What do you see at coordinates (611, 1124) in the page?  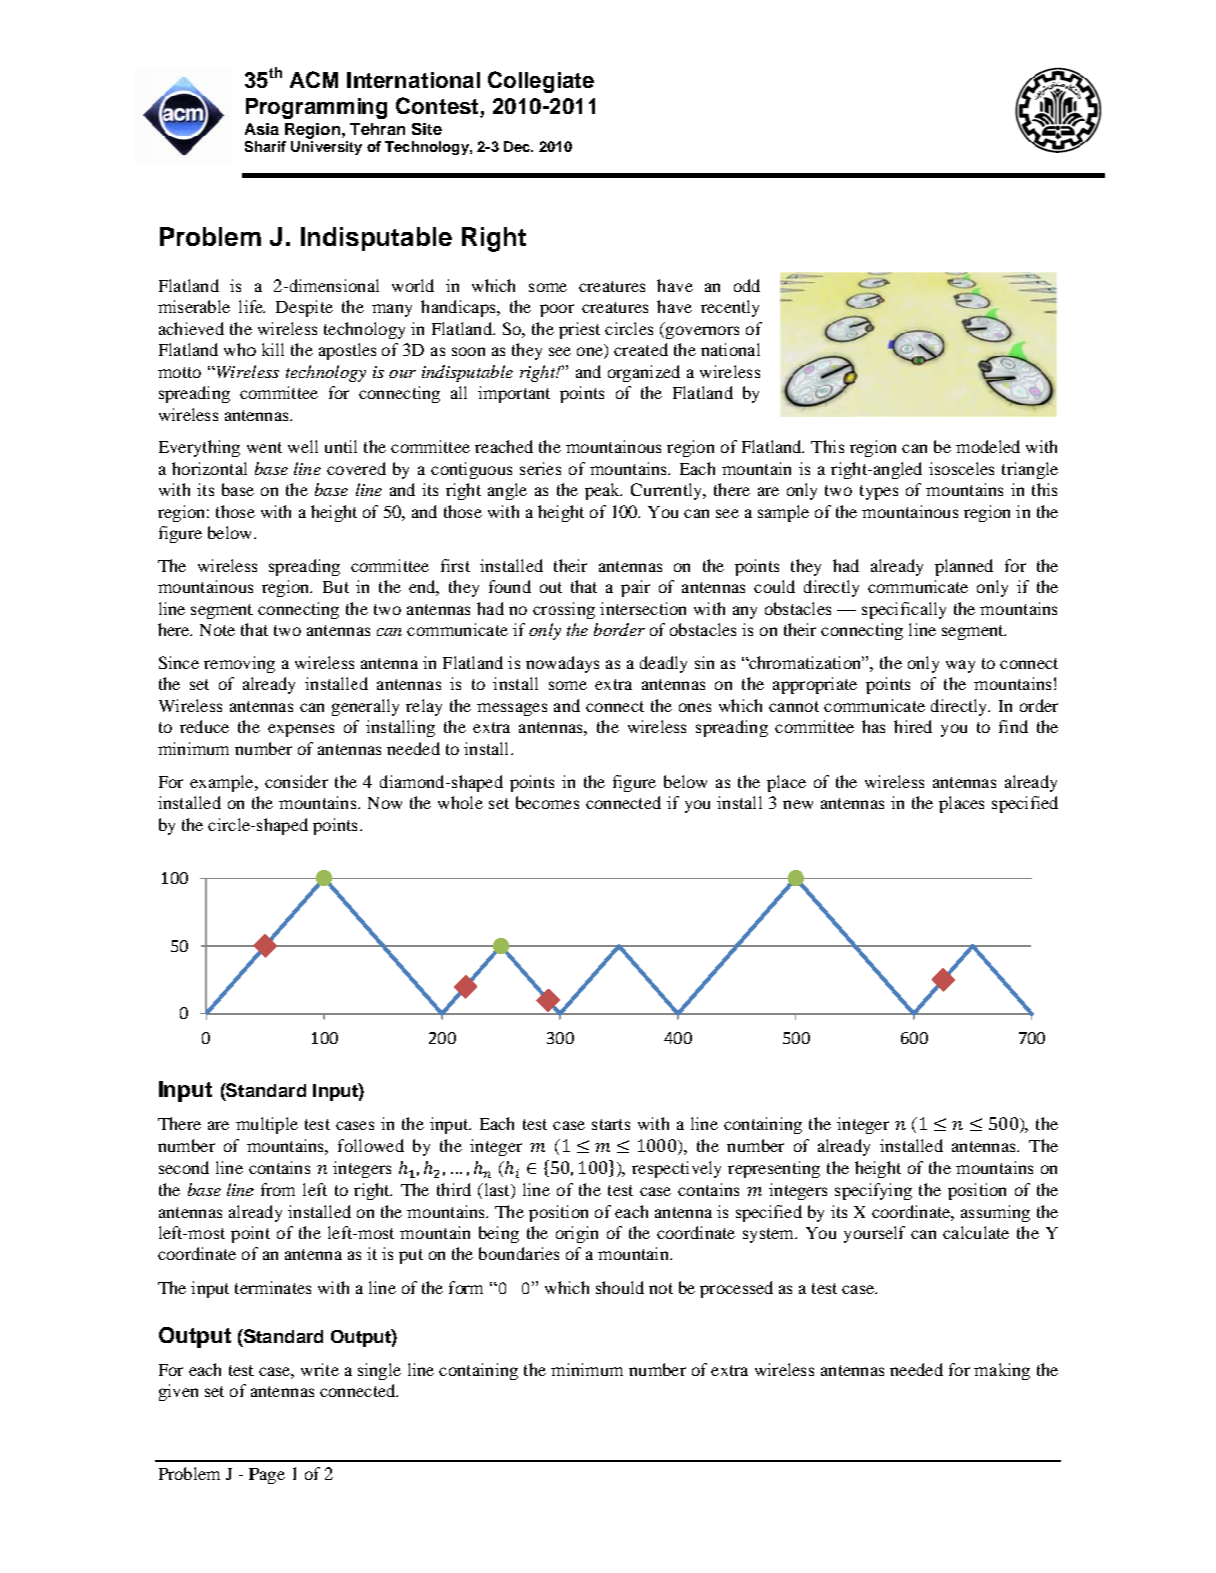 I see `starts` at bounding box center [611, 1124].
